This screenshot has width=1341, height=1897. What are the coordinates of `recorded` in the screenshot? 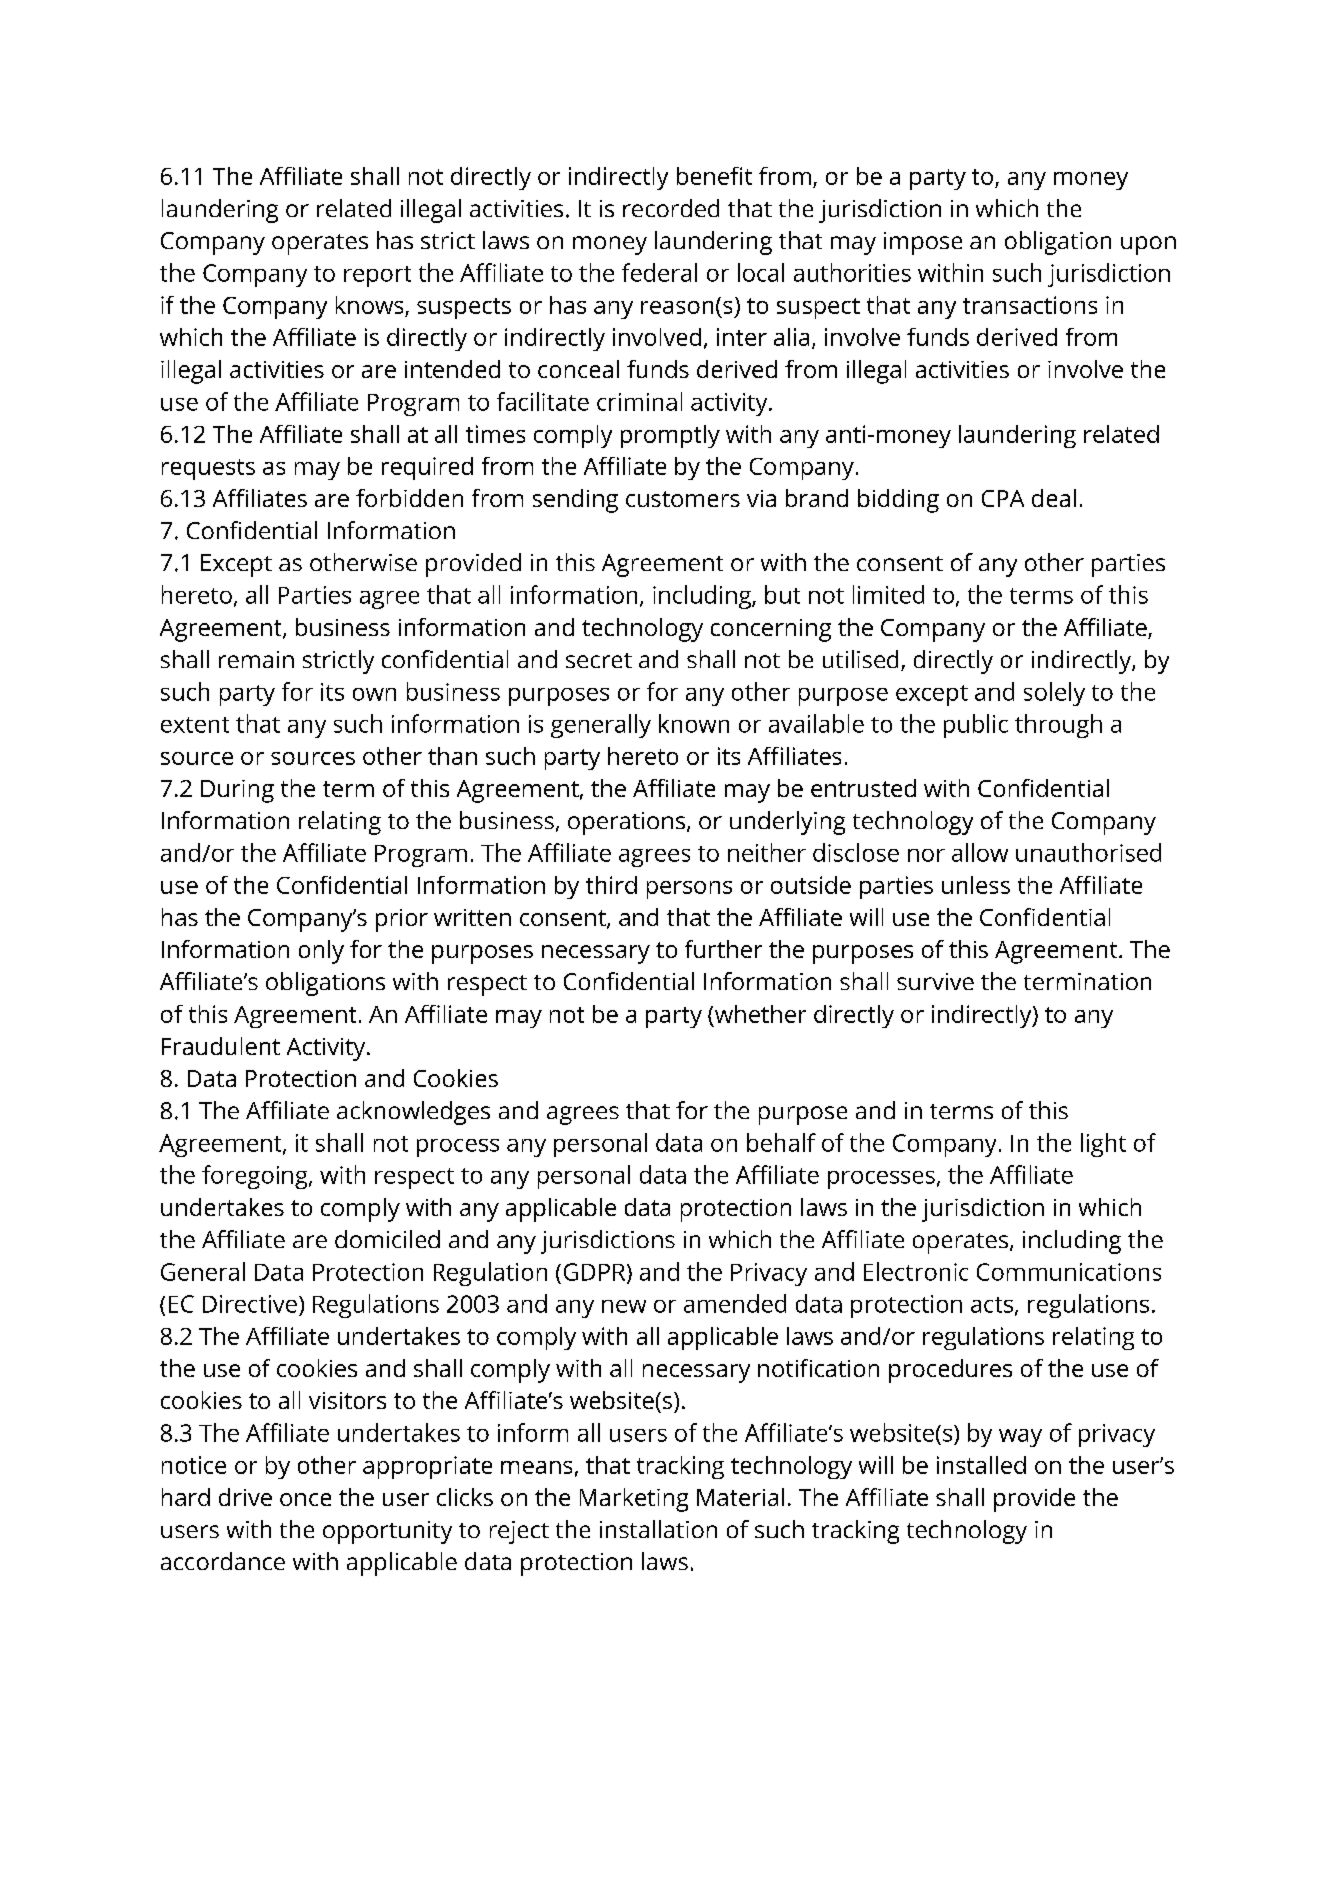 It's located at (671, 208).
